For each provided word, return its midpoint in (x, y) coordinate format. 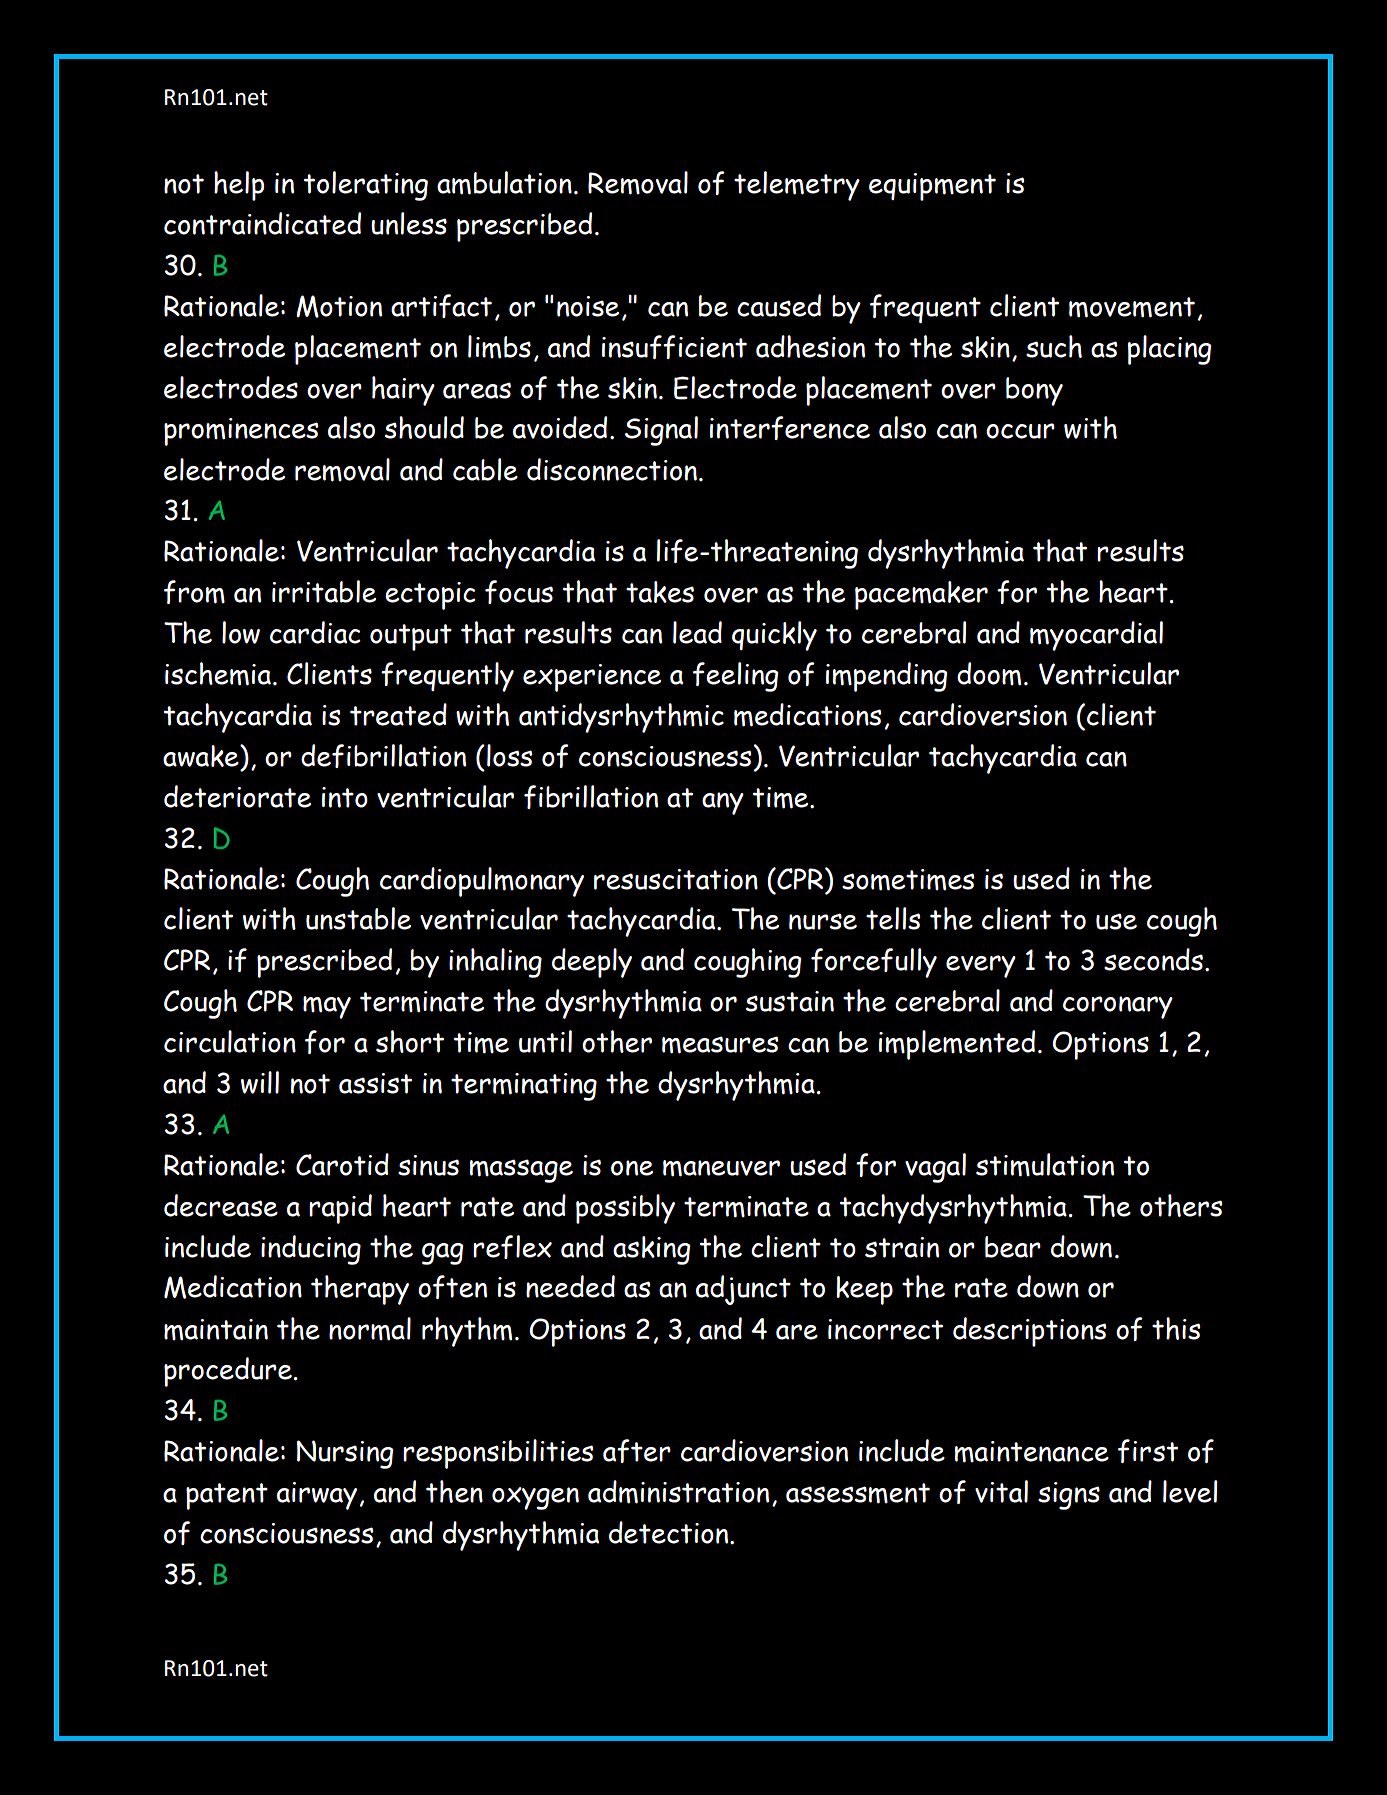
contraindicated (262, 223)
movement (1132, 307)
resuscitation (676, 879)
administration (678, 1492)
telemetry (797, 186)
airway (317, 1496)
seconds (1153, 959)
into (345, 797)
